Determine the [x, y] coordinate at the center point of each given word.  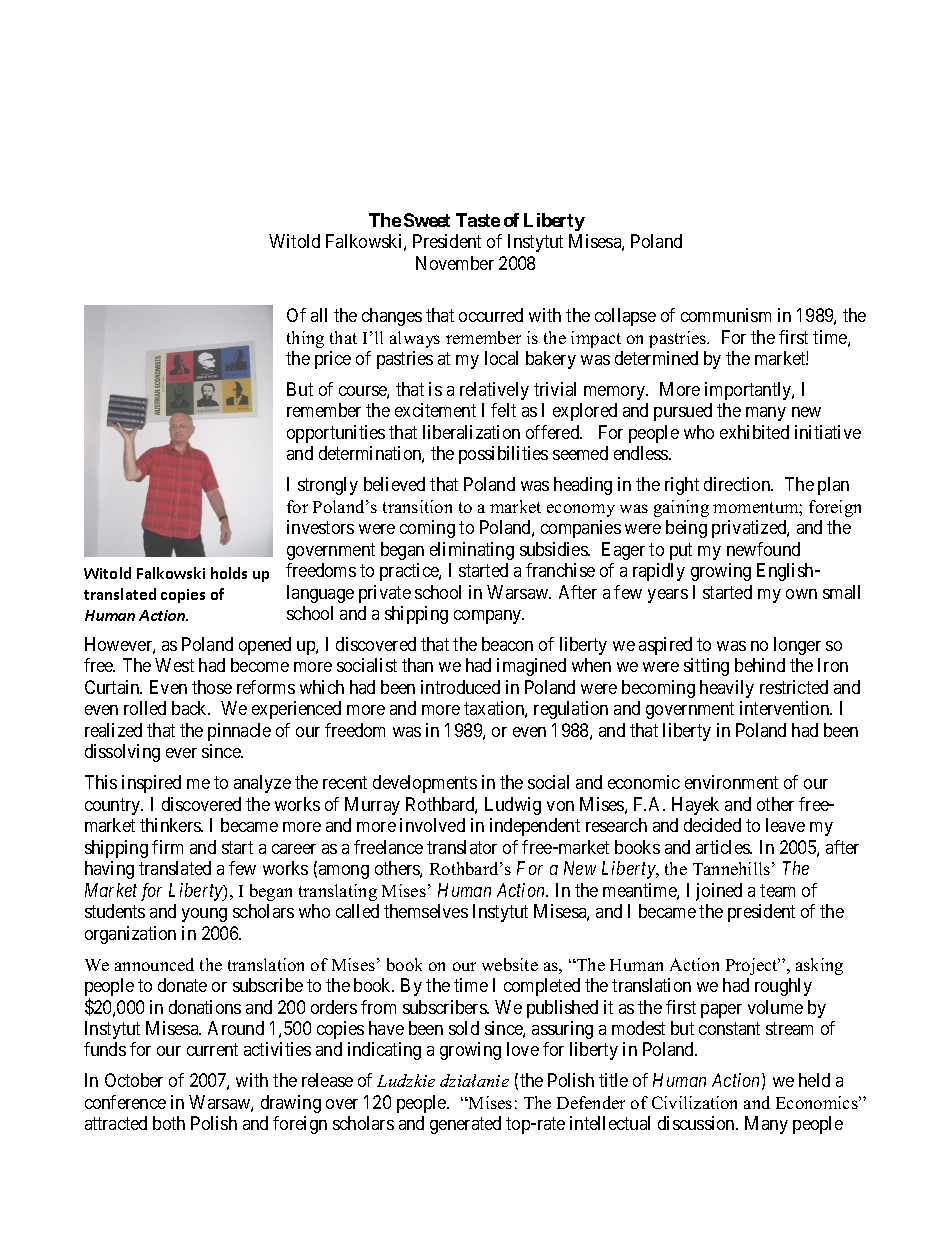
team [777, 890]
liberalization [471, 432]
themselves [426, 911]
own [801, 594]
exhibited [754, 432]
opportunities [336, 434]
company [489, 617]
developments [425, 784]
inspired [151, 784]
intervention [786, 708]
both [169, 1123]
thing [305, 339]
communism [726, 315]
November [455, 263]
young [204, 915]
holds [229, 573]
